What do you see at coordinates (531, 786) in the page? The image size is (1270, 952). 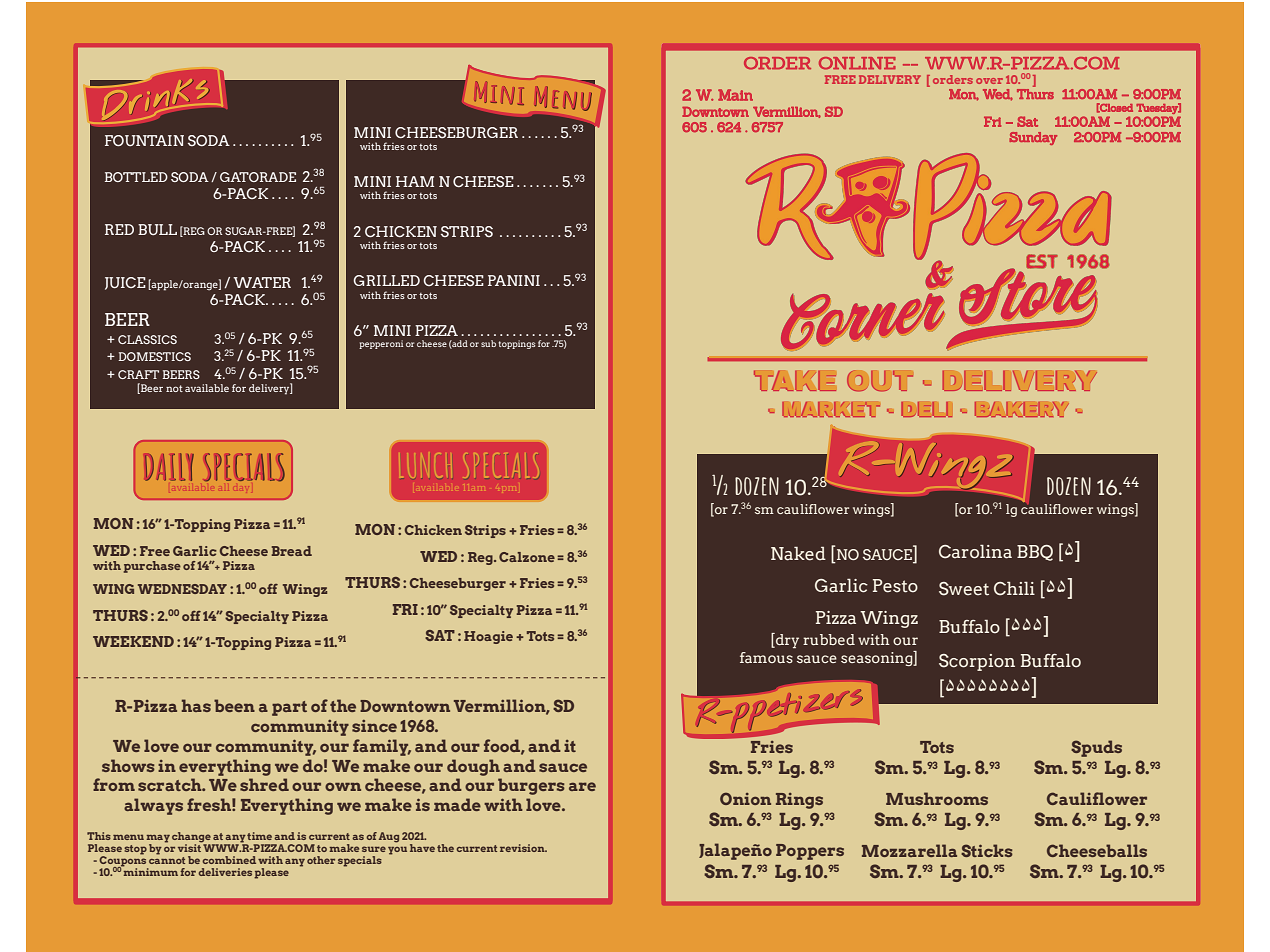 I see `burgers` at bounding box center [531, 786].
